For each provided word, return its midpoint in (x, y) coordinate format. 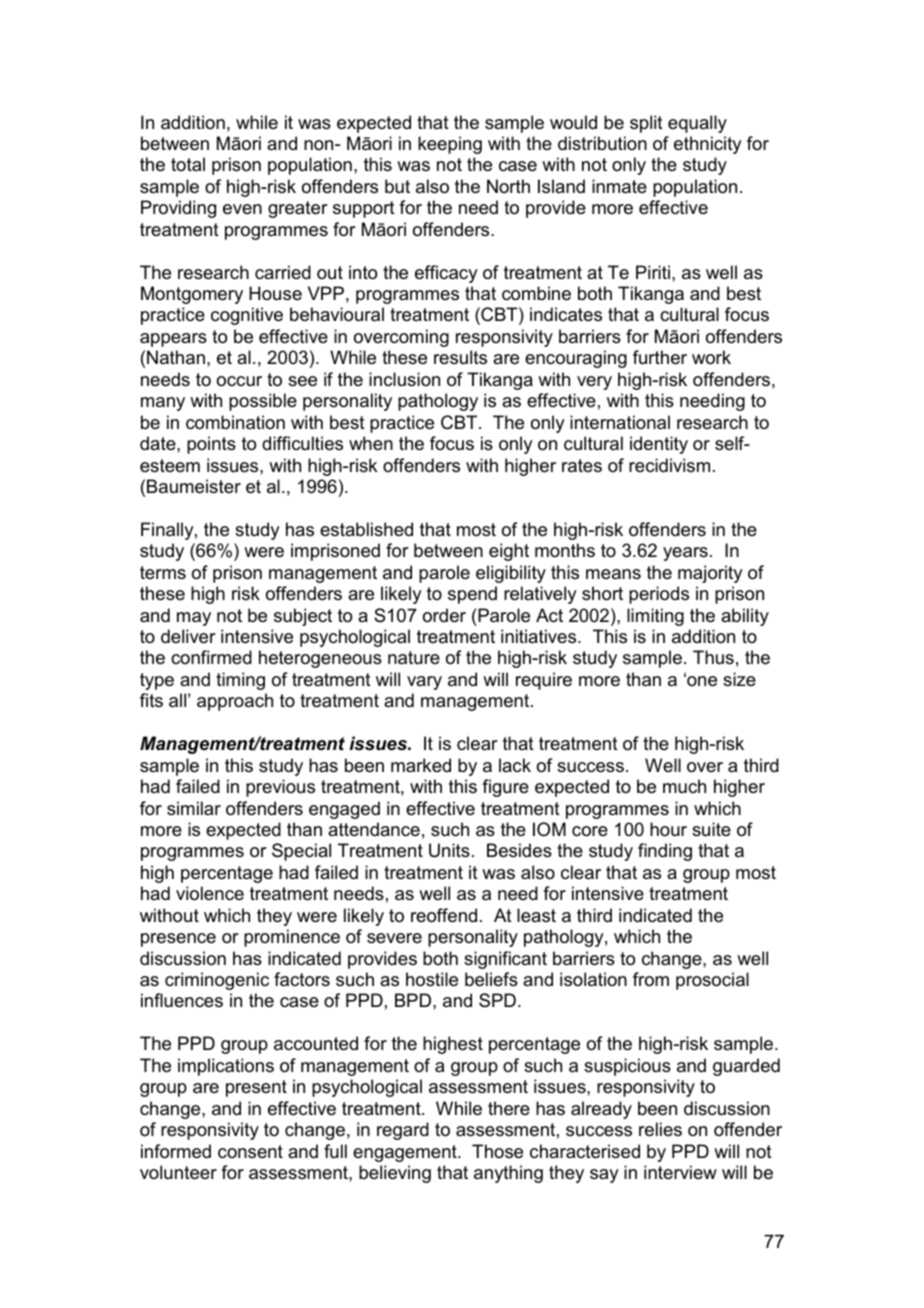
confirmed (211, 657)
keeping (450, 145)
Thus (713, 657)
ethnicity (707, 145)
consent (250, 1152)
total (188, 164)
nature (414, 658)
